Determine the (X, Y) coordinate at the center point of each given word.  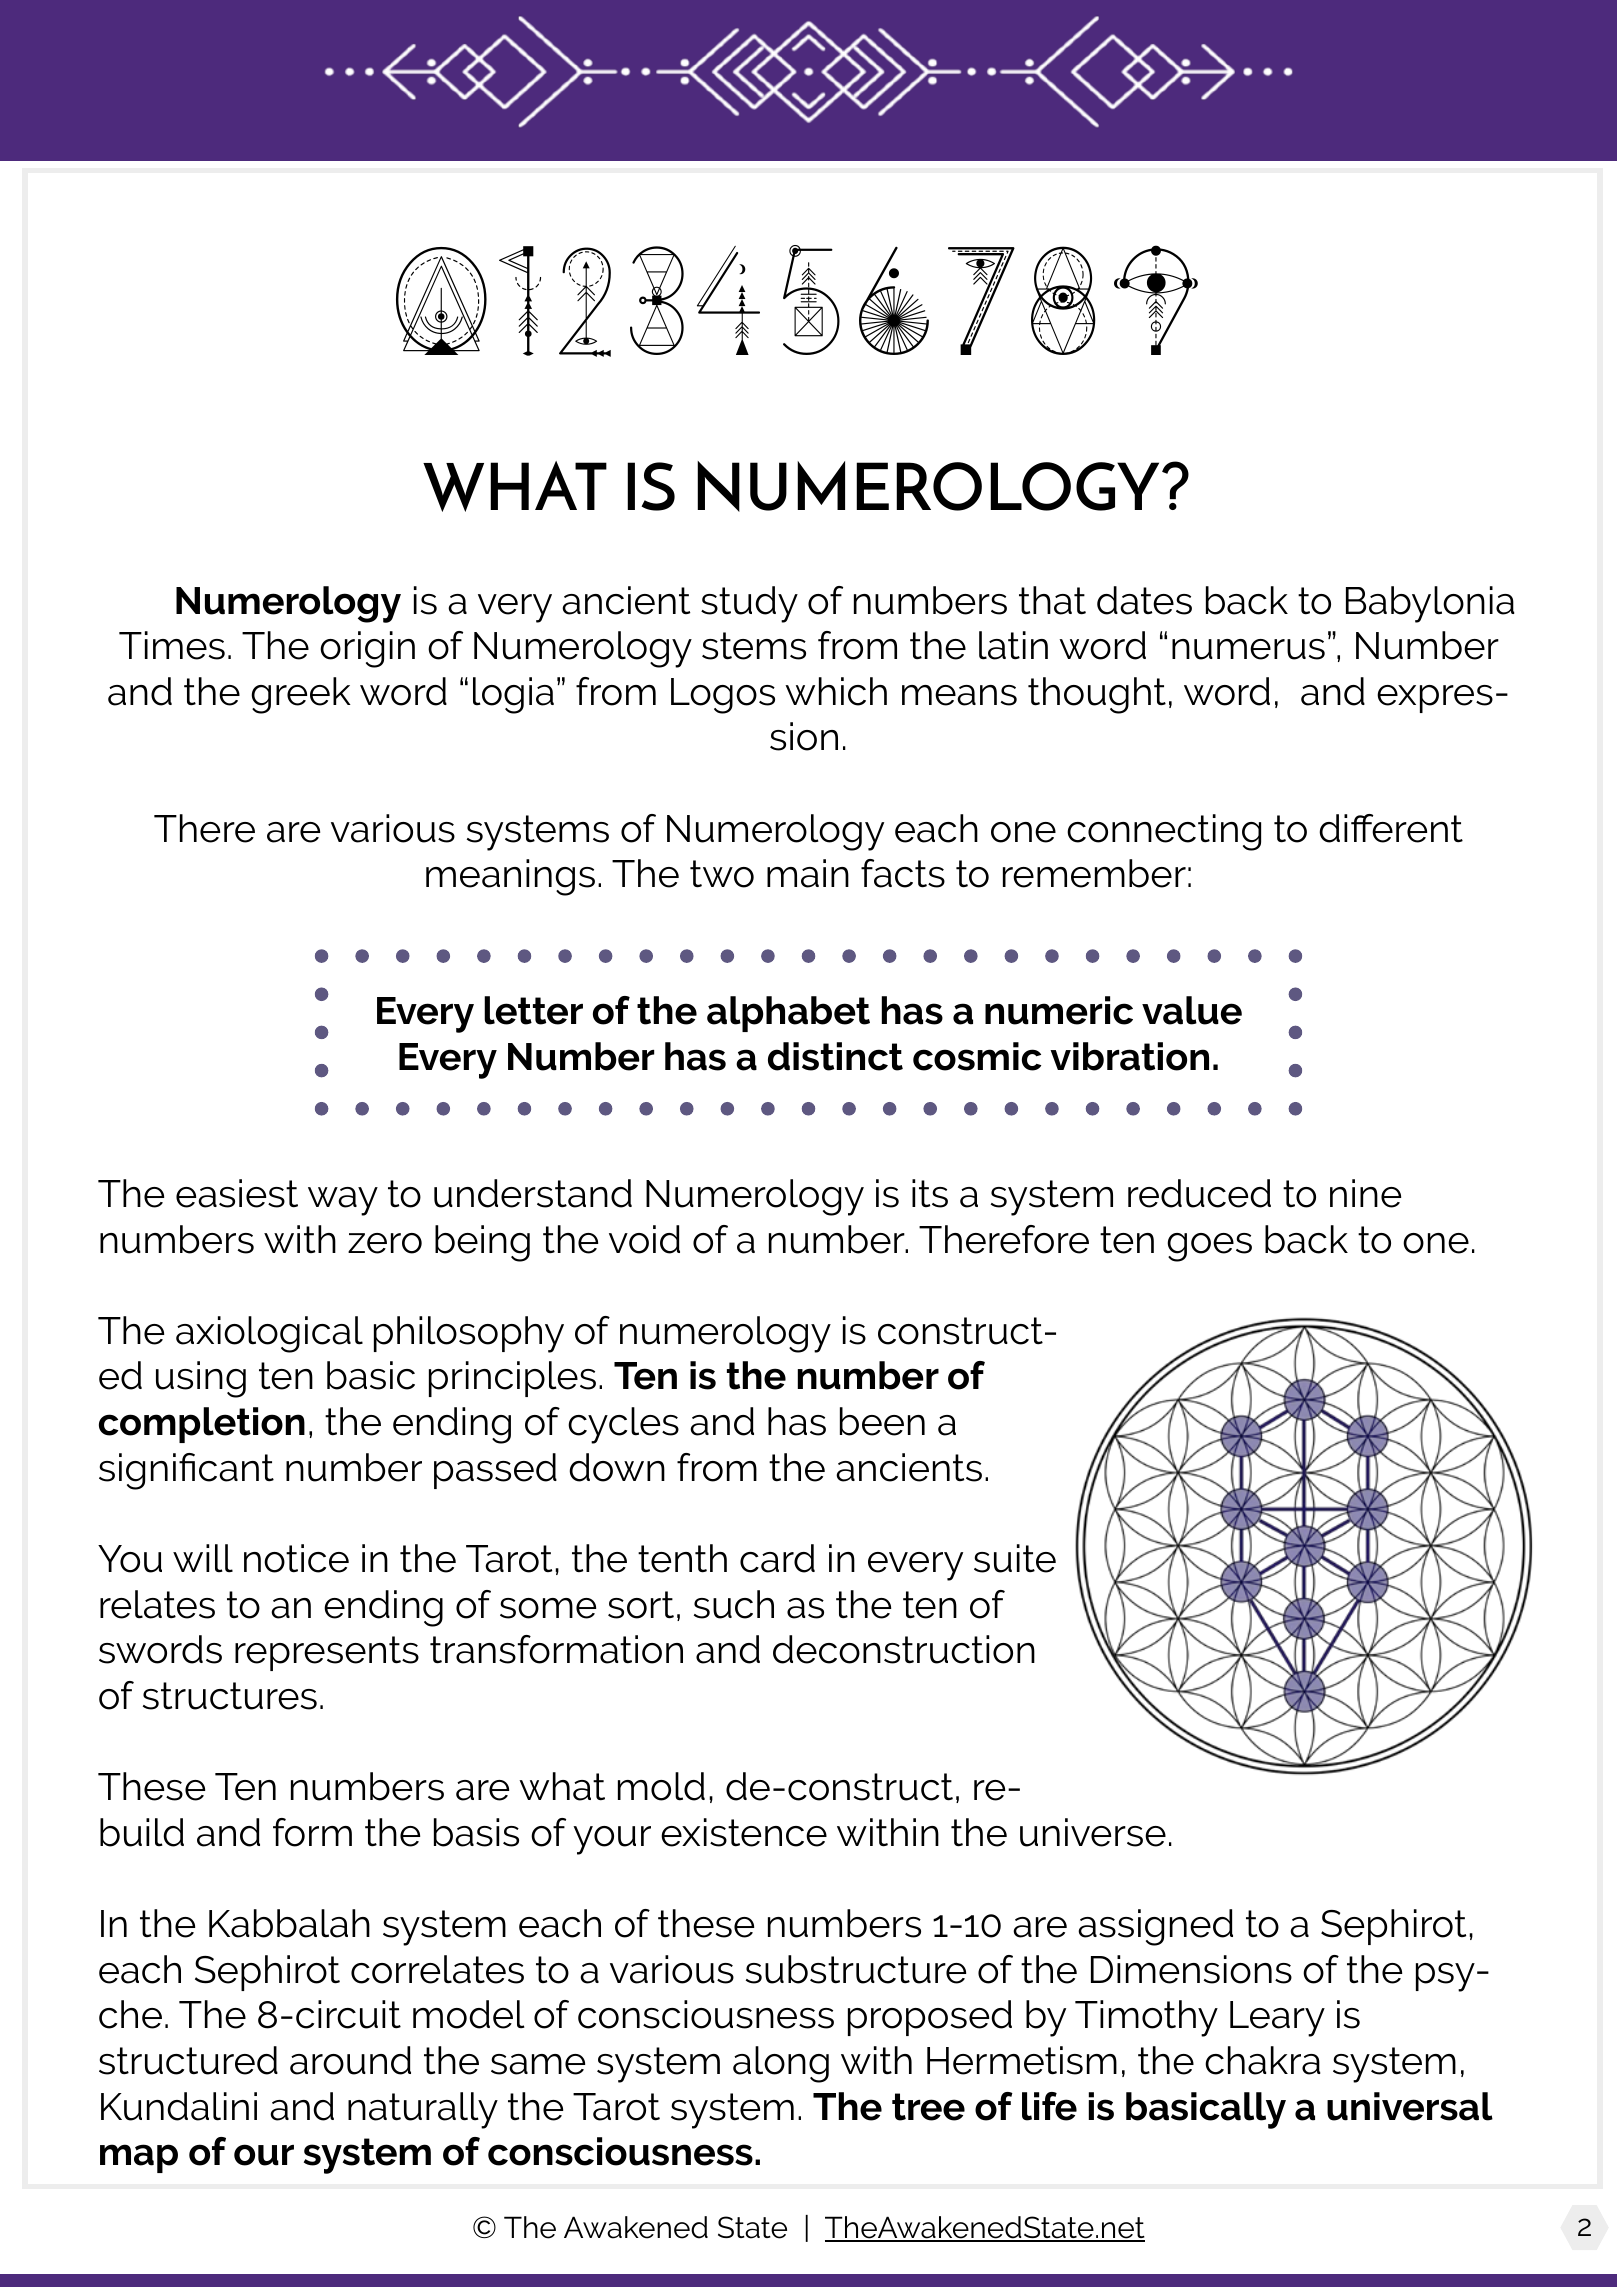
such (734, 1604)
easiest (237, 1193)
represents (327, 1653)
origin (367, 649)
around (350, 2060)
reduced (1199, 1193)
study (749, 604)
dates (1144, 600)
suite (1015, 1558)
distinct (835, 1056)
